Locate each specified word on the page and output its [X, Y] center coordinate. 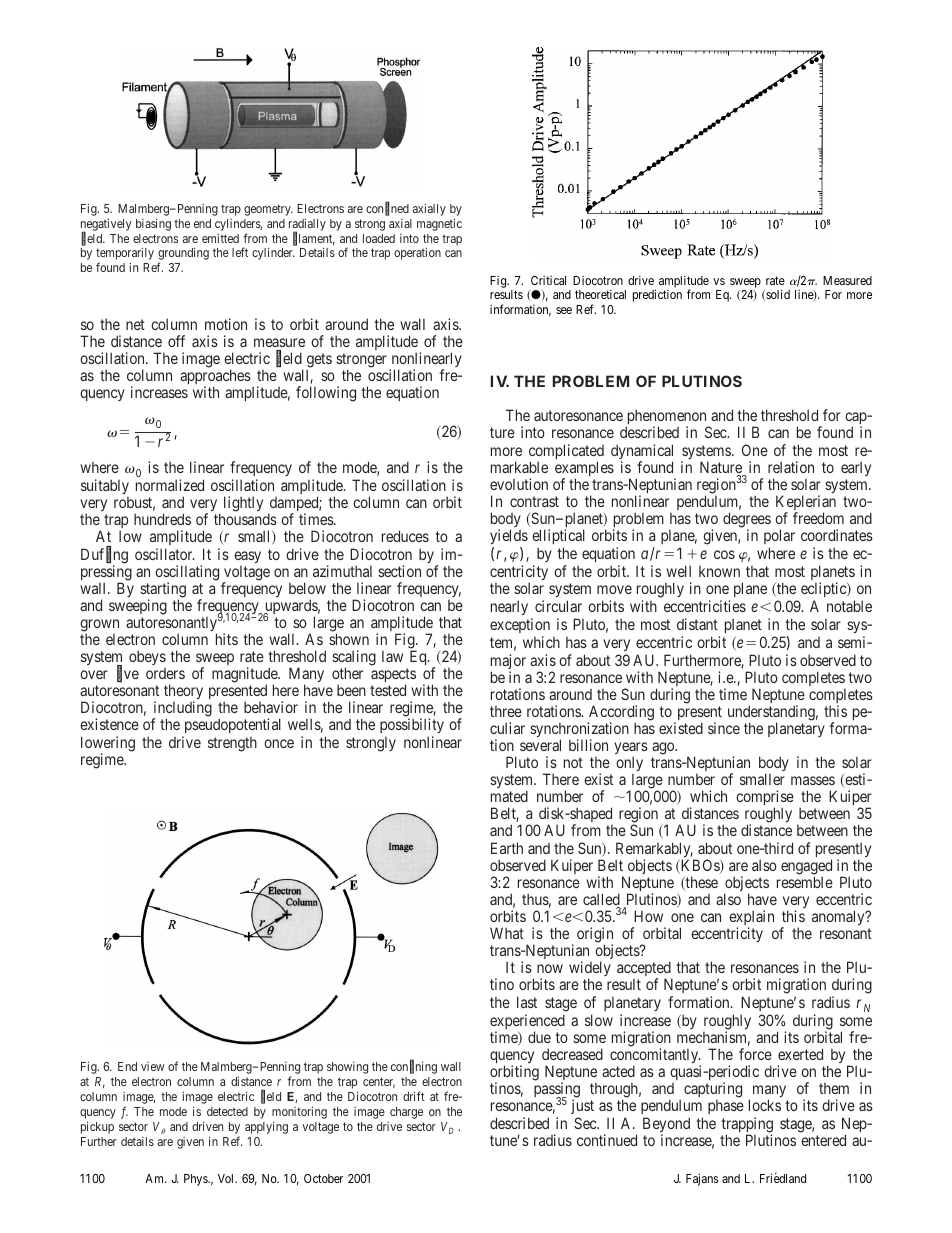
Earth [507, 848]
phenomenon [667, 418]
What [507, 933]
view [153, 1066]
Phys [196, 1180]
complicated [566, 453]
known [719, 571]
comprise [765, 799]
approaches [215, 378]
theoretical [600, 294]
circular [558, 606]
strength [232, 744]
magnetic [439, 225]
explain [751, 919]
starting [163, 591]
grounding [183, 255]
